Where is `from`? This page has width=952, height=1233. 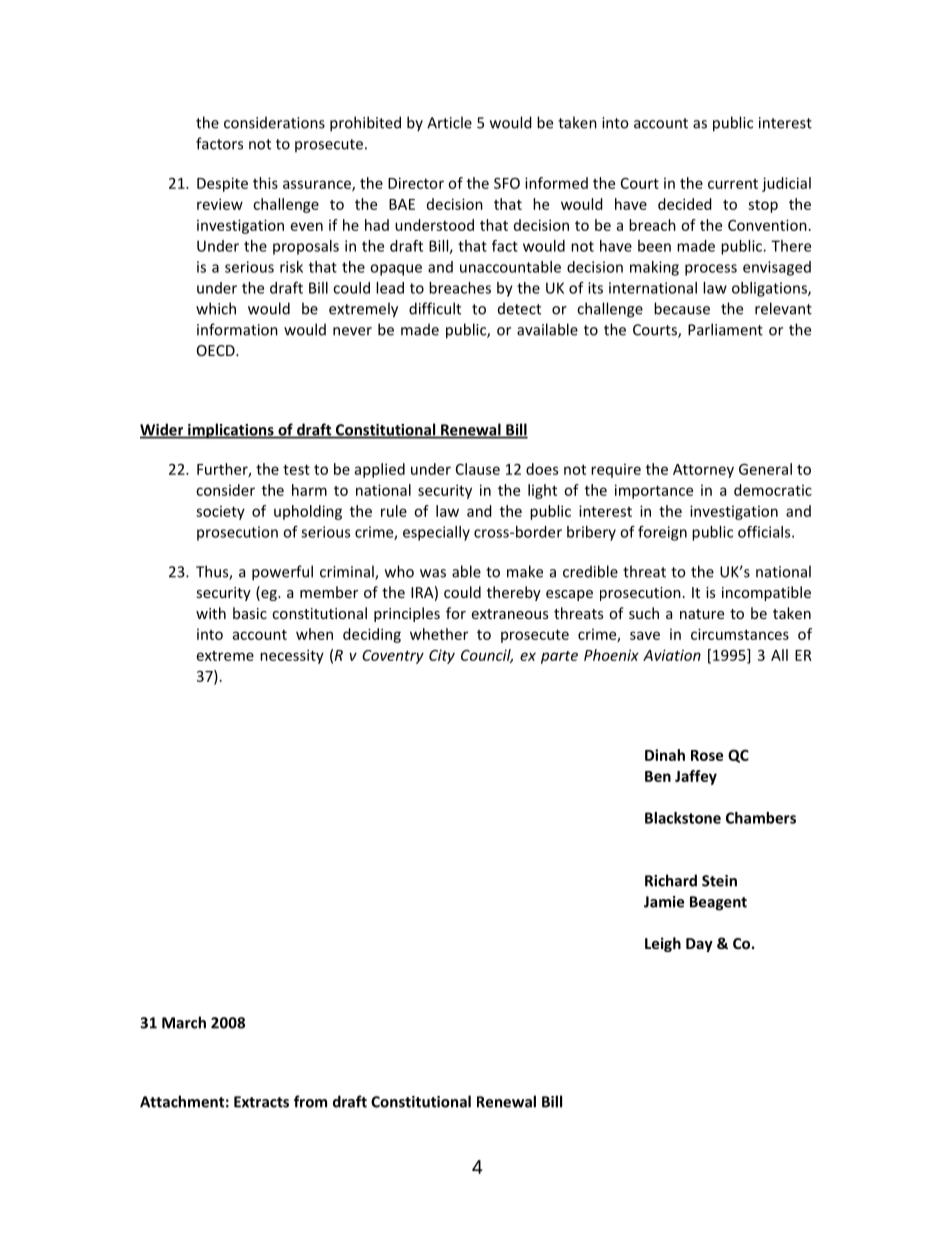 from is located at coordinates (310, 1101).
